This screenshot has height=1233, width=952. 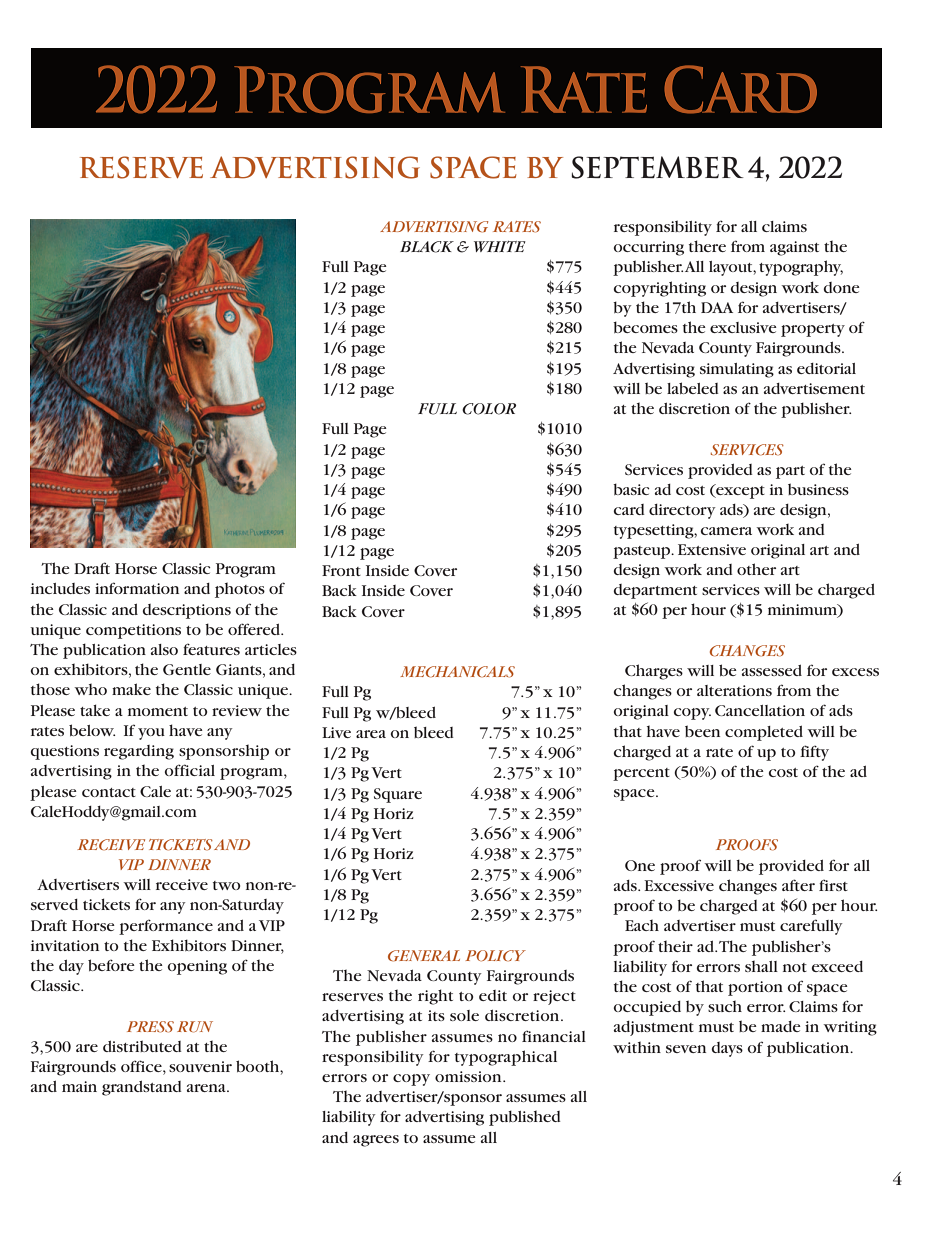 What do you see at coordinates (737, 370) in the screenshot?
I see `simulating` at bounding box center [737, 370].
